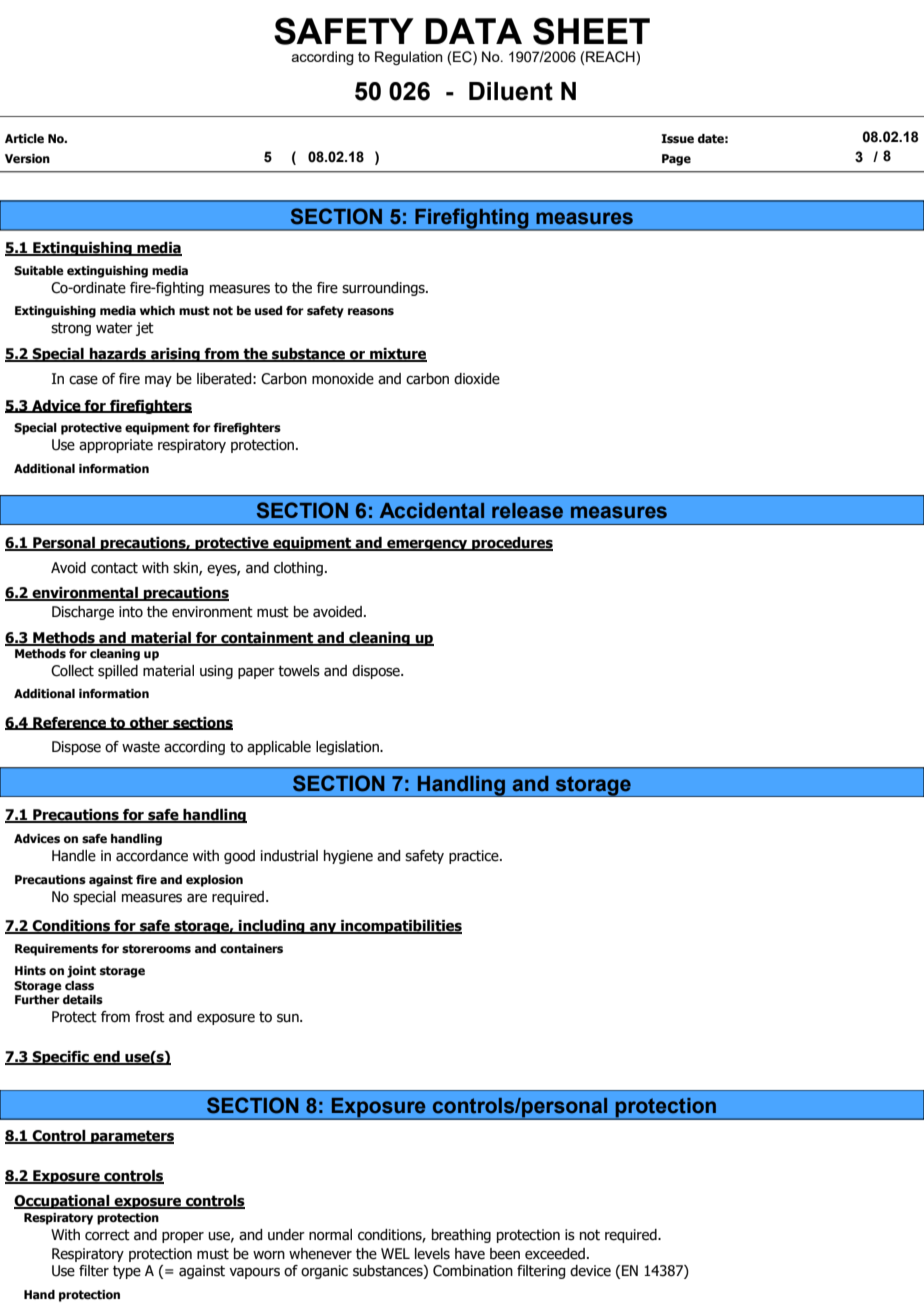  I want to click on normal, so click(330, 1235).
